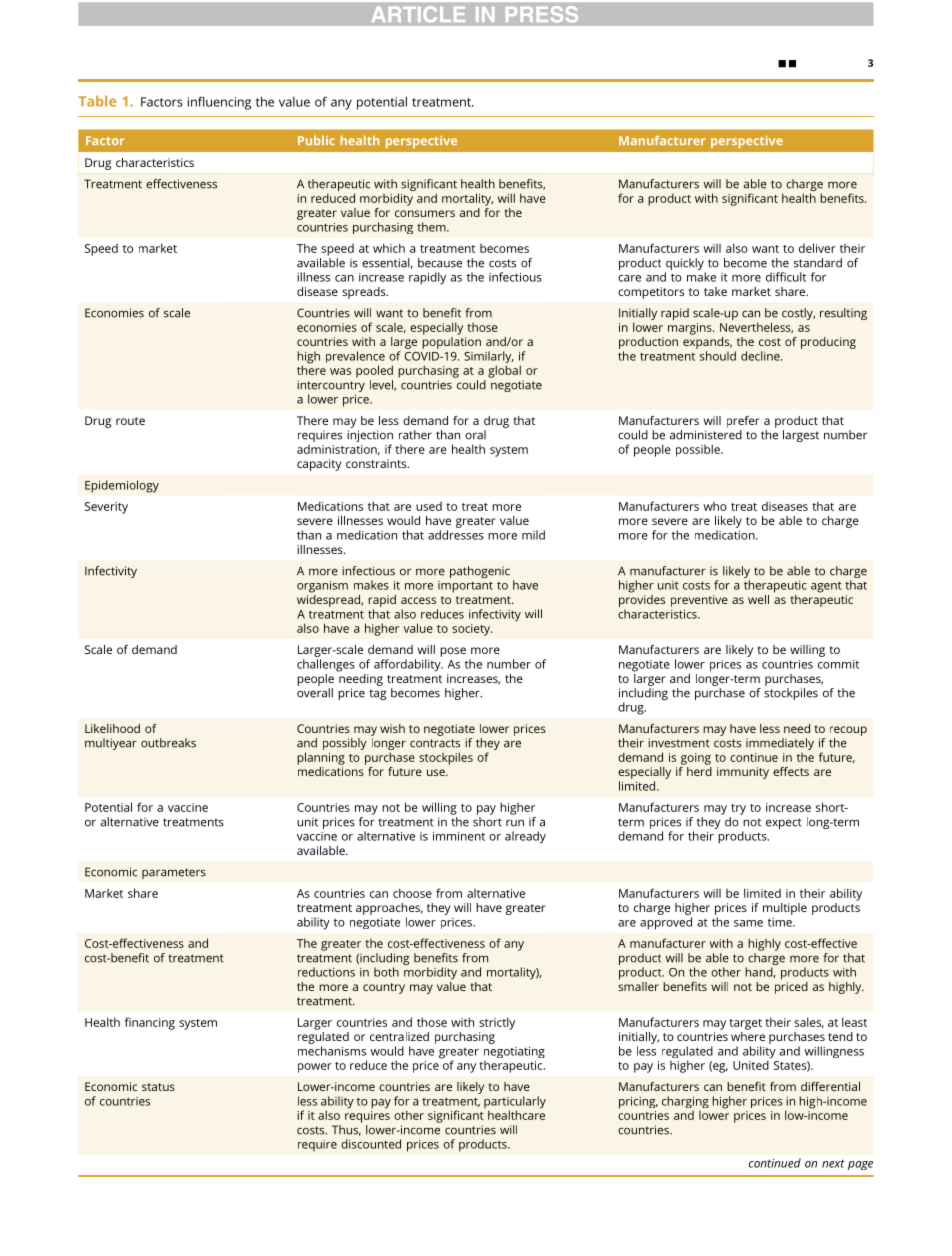 This screenshot has height=1256, width=952. What do you see at coordinates (453, 652) in the screenshot?
I see `pose` at bounding box center [453, 652].
